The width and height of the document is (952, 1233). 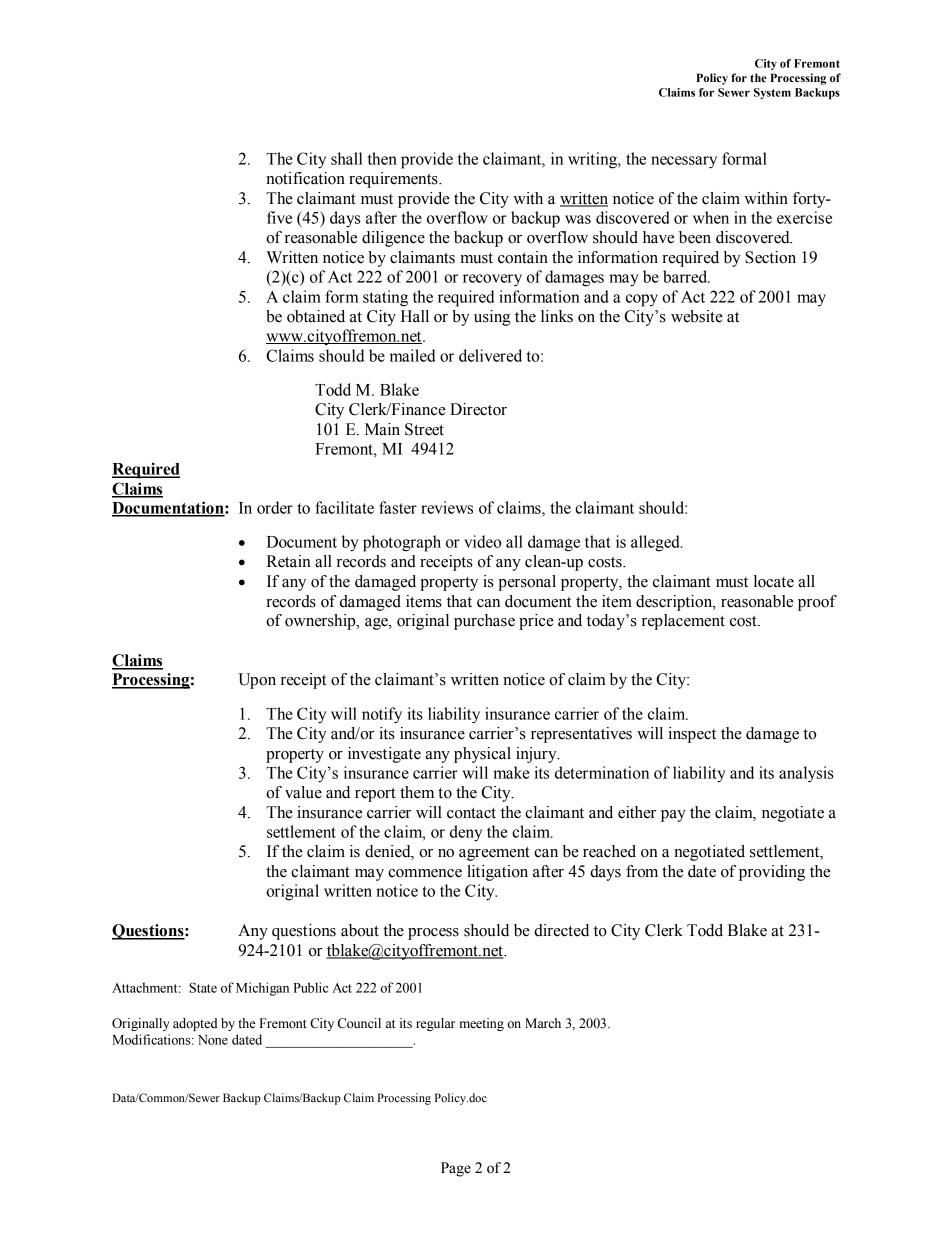 What do you see at coordinates (394, 180) in the document?
I see `requirements` at bounding box center [394, 180].
